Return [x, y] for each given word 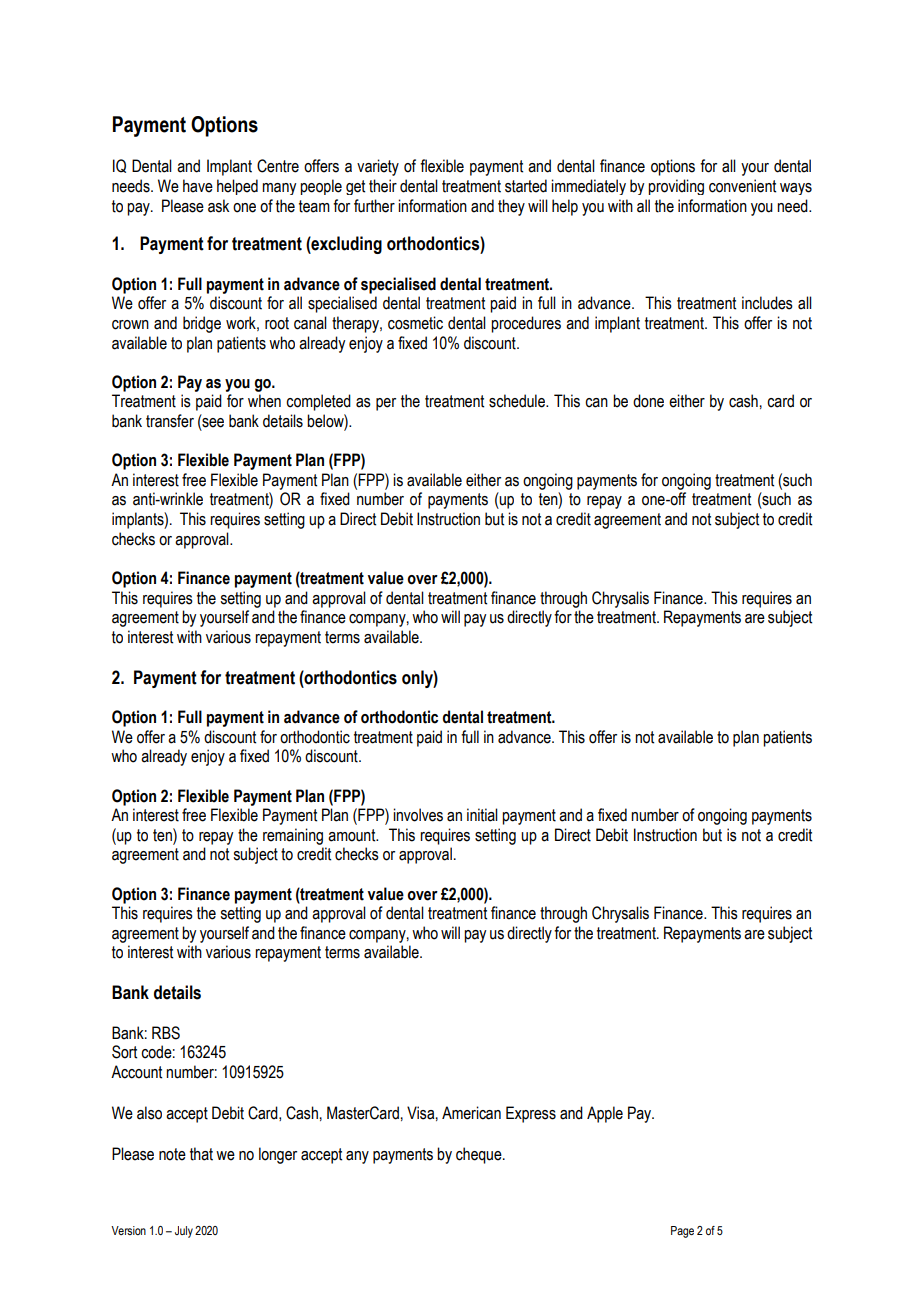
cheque [480, 1155]
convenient [742, 186]
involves [418, 815]
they [511, 207]
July [184, 1232]
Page [682, 1232]
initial [482, 815]
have [198, 186]
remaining [293, 836]
